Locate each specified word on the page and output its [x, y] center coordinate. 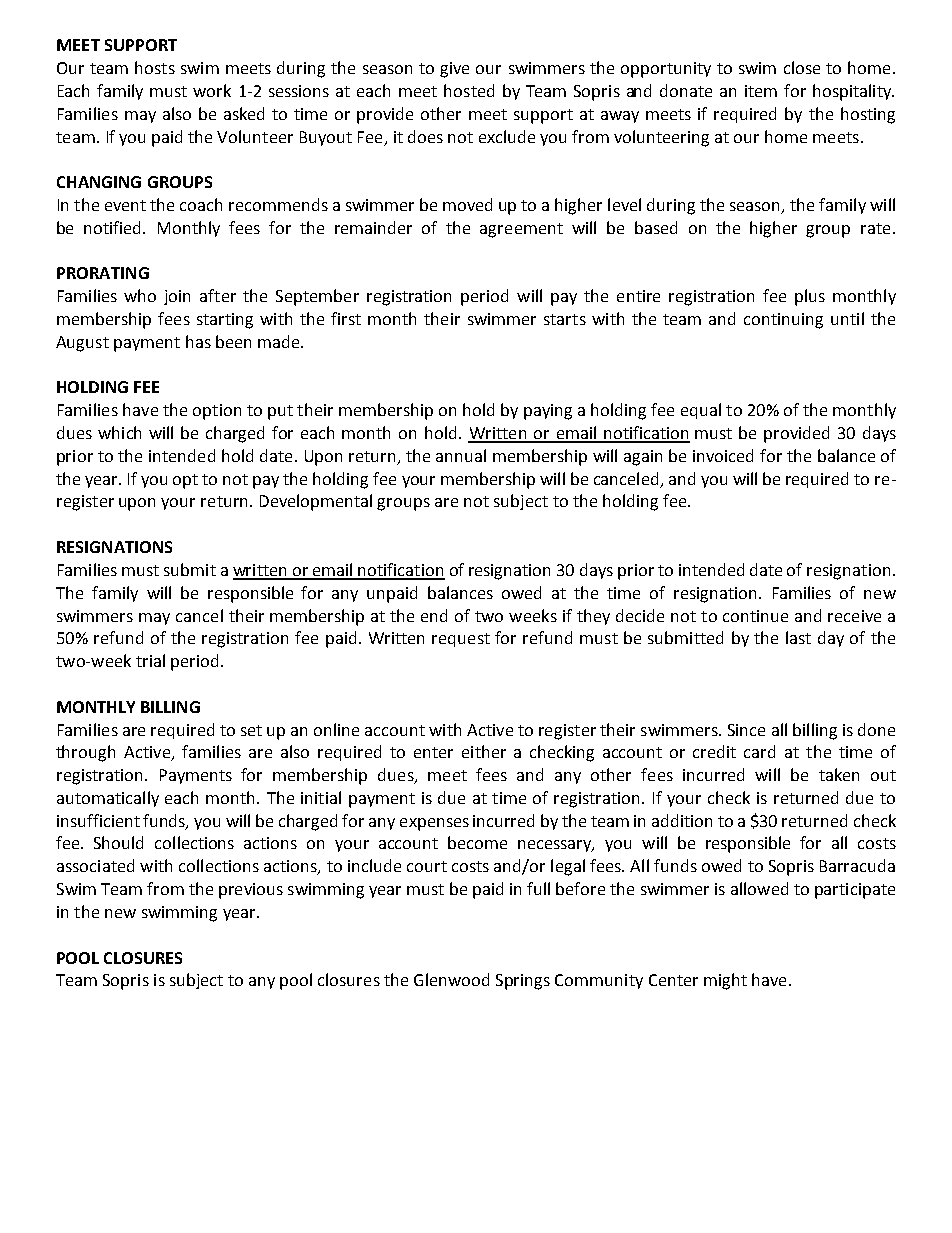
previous [251, 891]
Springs [523, 982]
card [759, 751]
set [251, 730]
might [725, 981]
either [484, 751]
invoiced [723, 455]
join [177, 297]
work [212, 90]
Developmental [316, 502]
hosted [469, 90]
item [761, 91]
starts [565, 319]
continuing [783, 321]
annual [461, 455]
